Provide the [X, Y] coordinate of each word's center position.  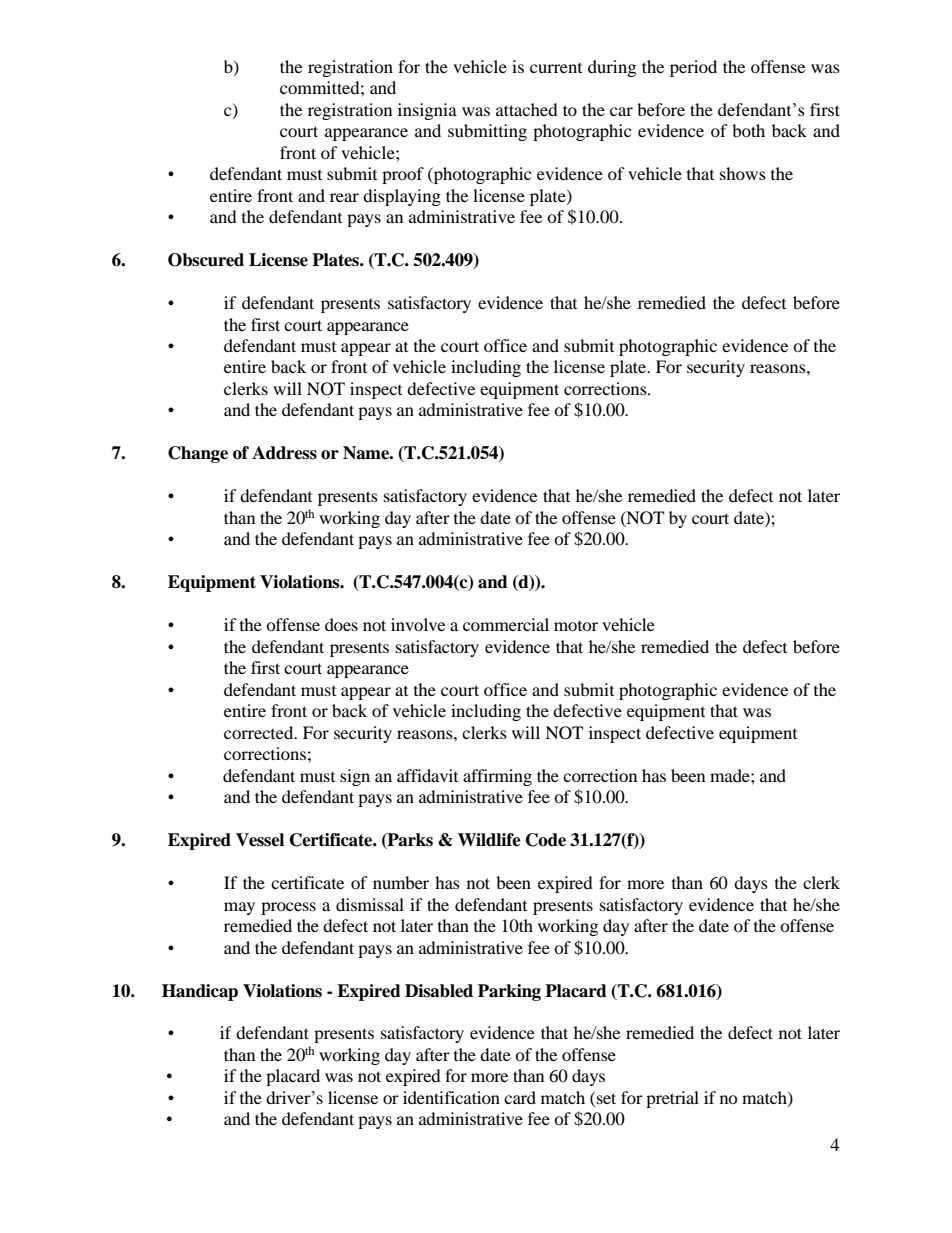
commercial [506, 624]
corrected [260, 732]
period [693, 68]
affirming [497, 777]
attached [526, 109]
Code [546, 840]
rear [344, 197]
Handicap [200, 992]
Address [284, 453]
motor [576, 625]
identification [451, 1097]
